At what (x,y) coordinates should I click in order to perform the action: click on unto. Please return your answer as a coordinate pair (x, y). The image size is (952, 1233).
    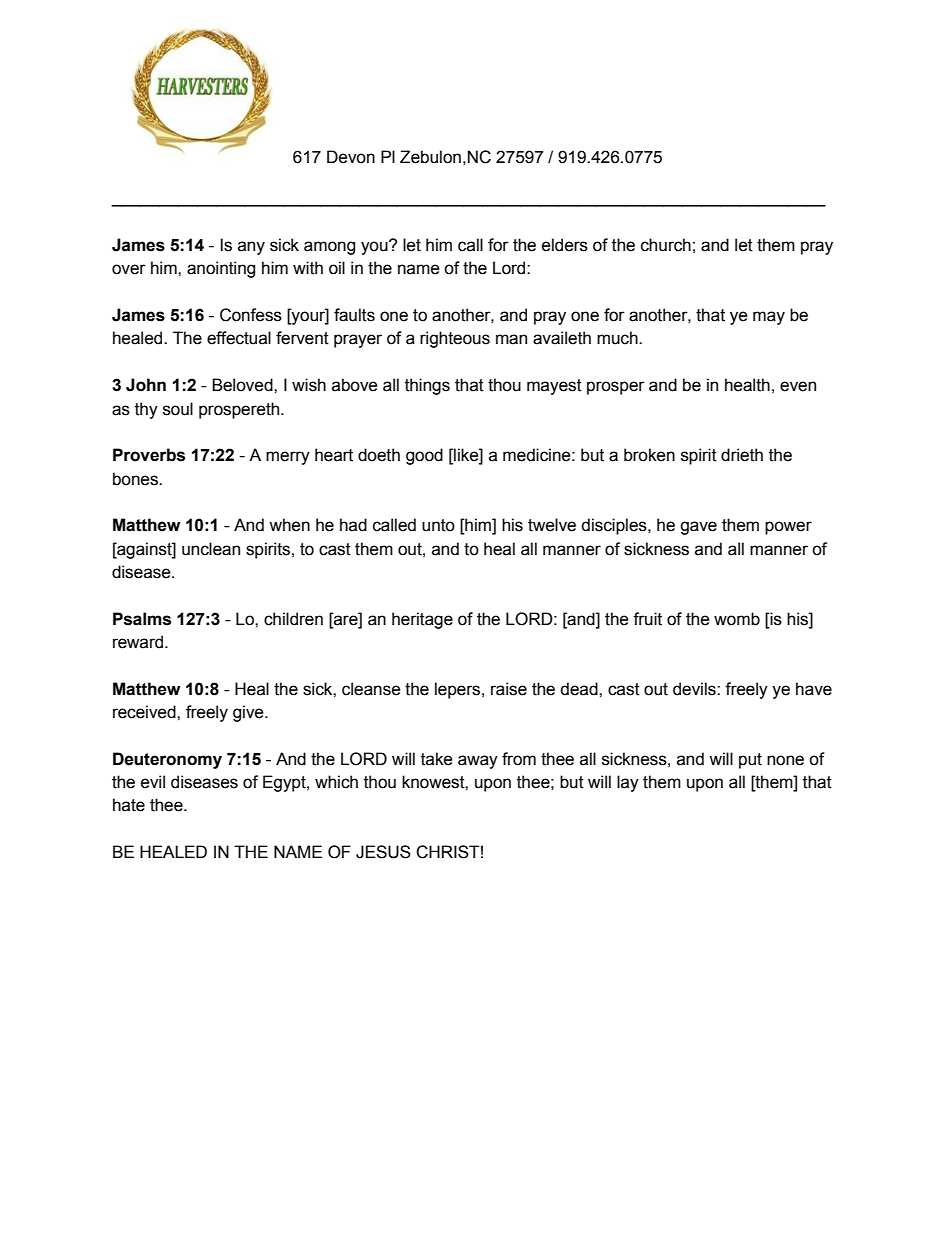
    Looking at the image, I should click on (438, 525).
